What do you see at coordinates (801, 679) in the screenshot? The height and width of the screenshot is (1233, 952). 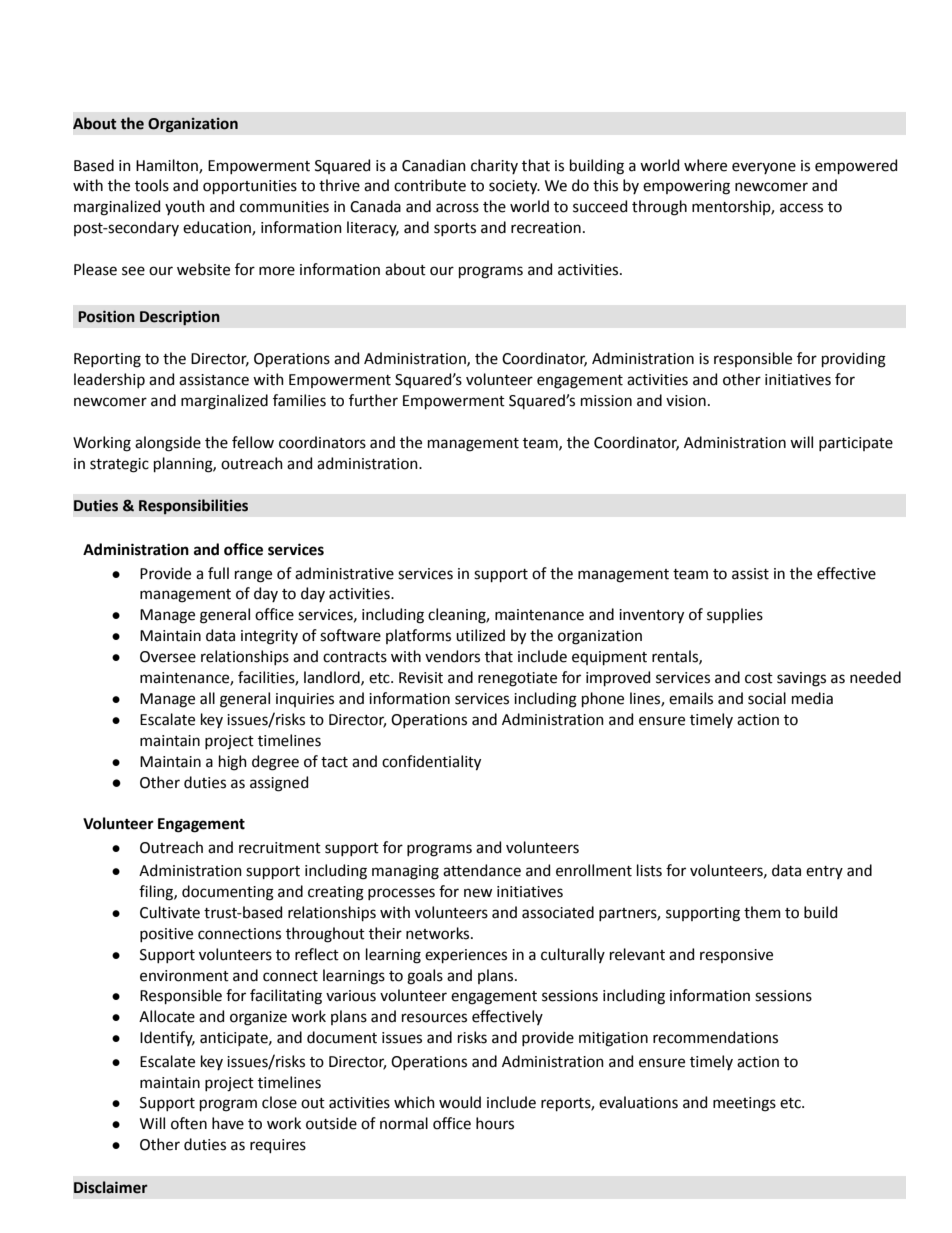 I see `savings` at bounding box center [801, 679].
